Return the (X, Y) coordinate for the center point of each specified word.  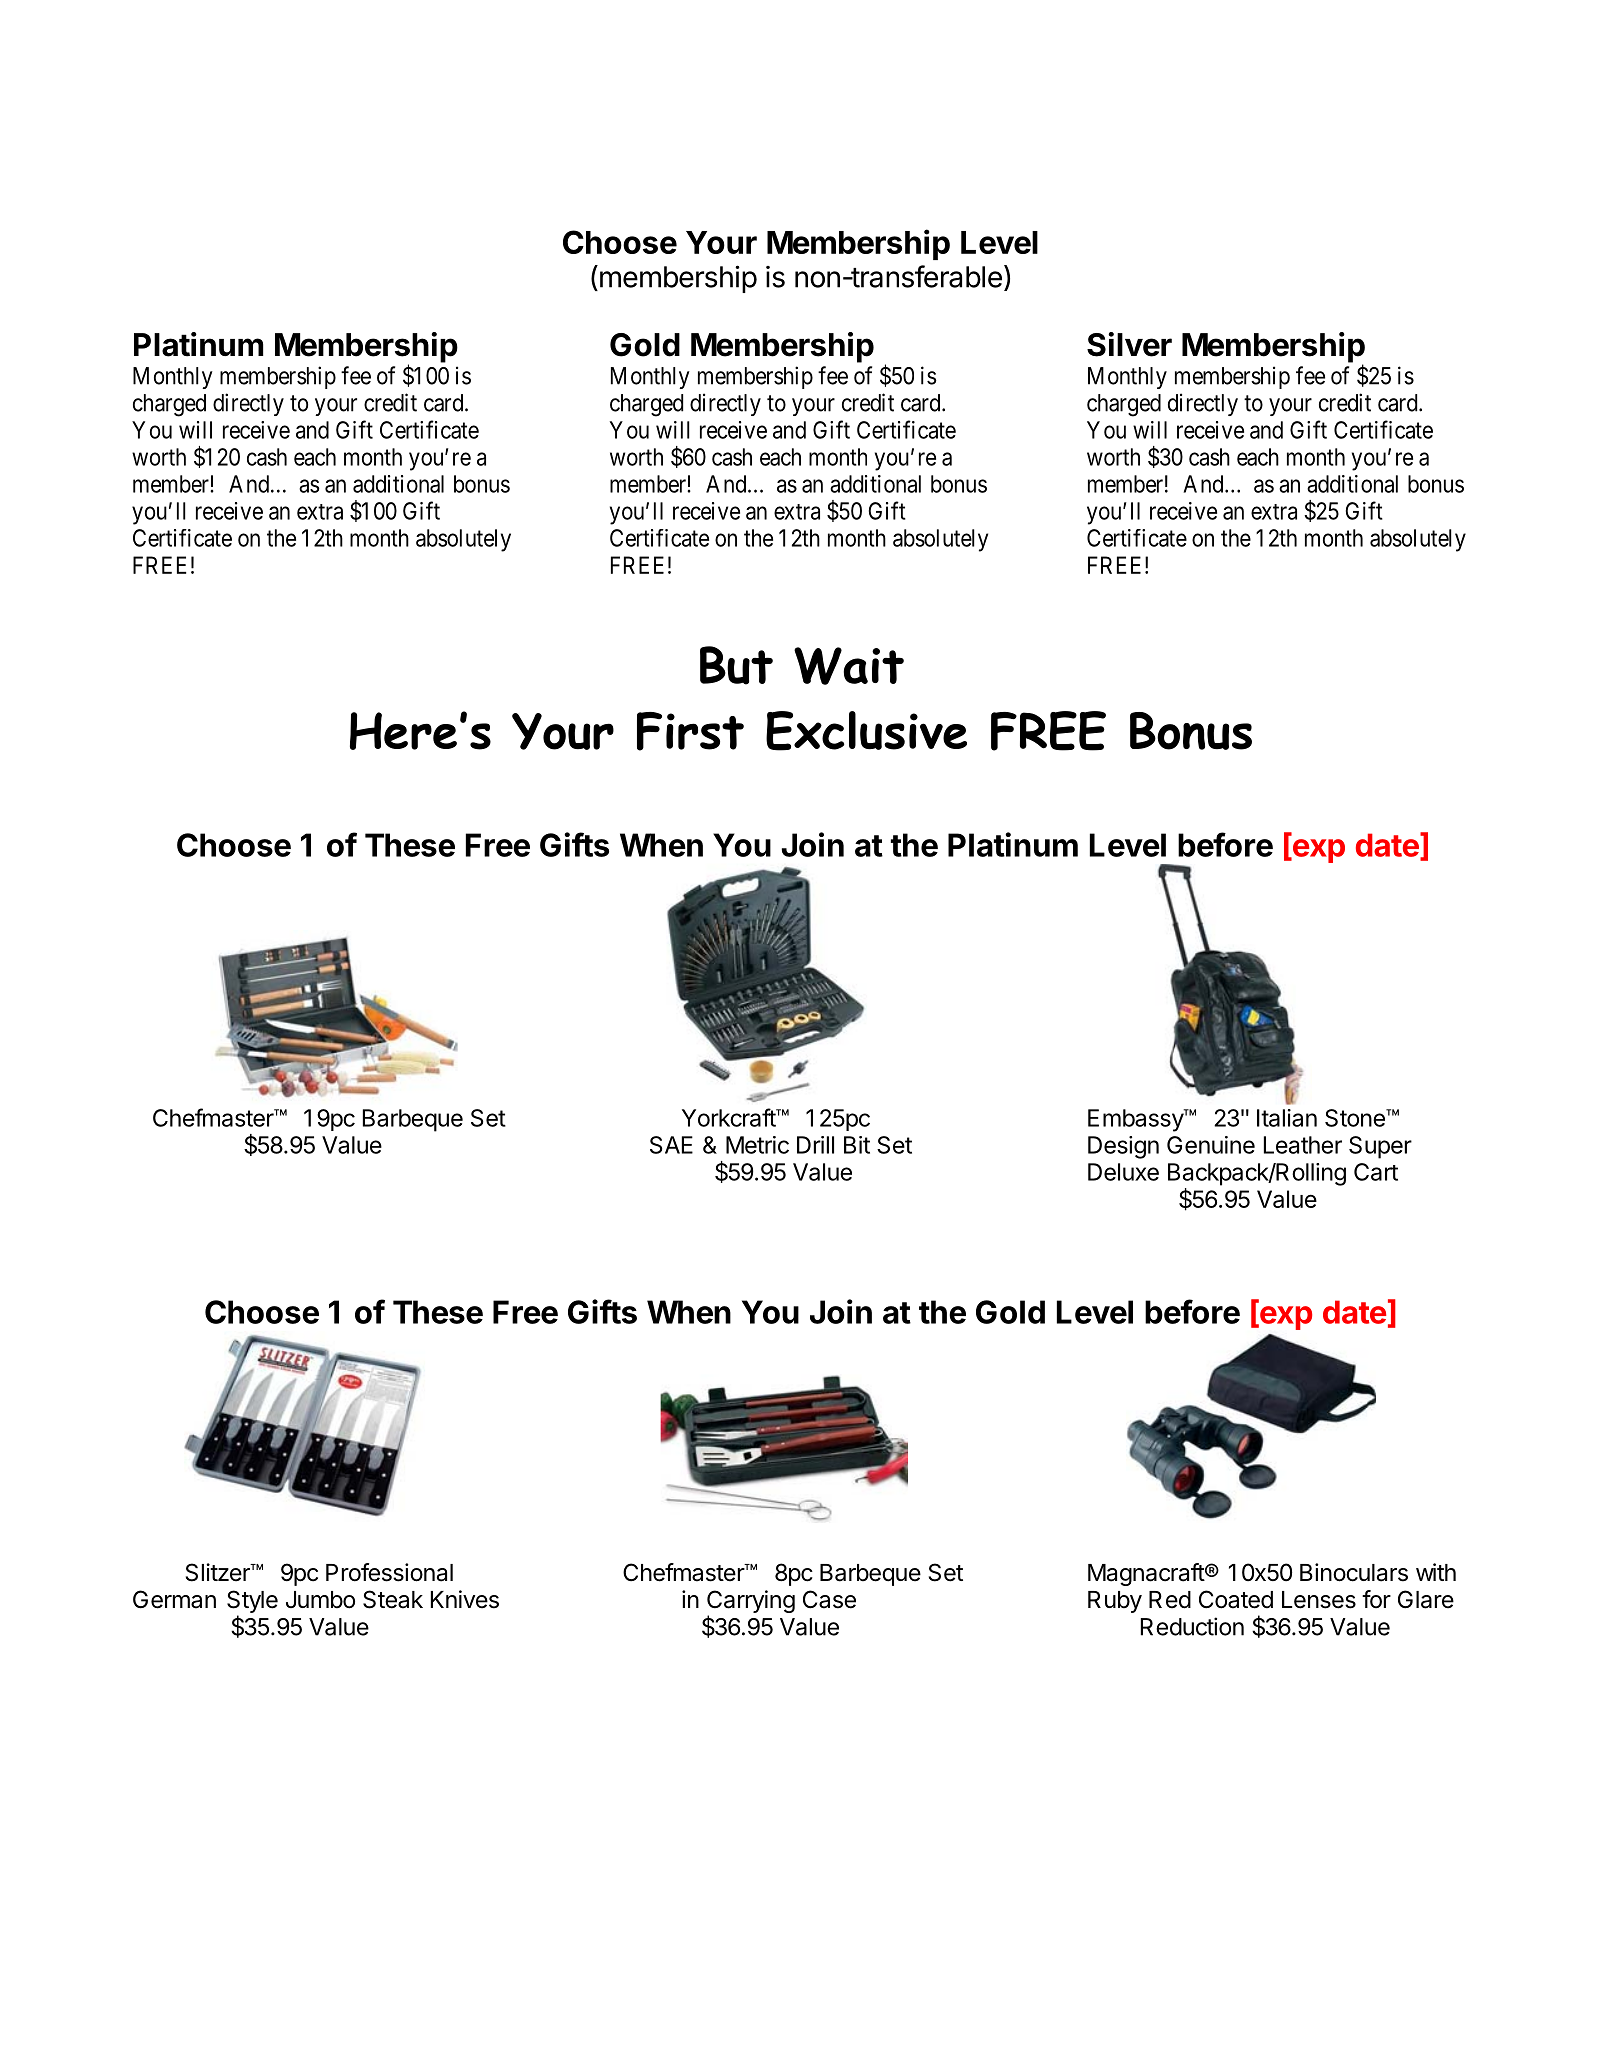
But (736, 665)
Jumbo (320, 1600)
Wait (849, 666)
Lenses (1319, 1600)
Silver (1129, 344)
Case (829, 1599)
